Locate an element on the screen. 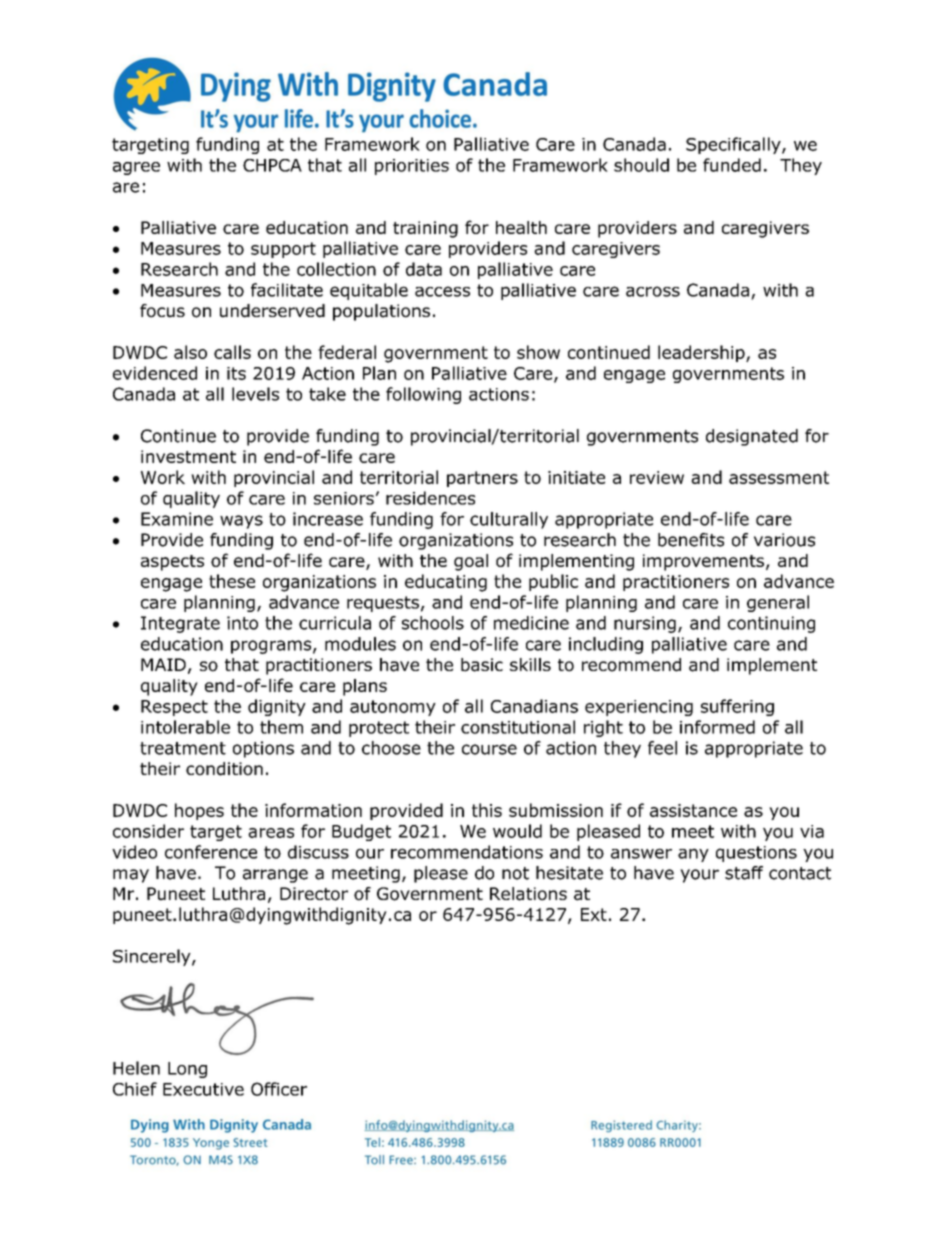 This screenshot has width=952, height=1233. following is located at coordinates (423, 395).
